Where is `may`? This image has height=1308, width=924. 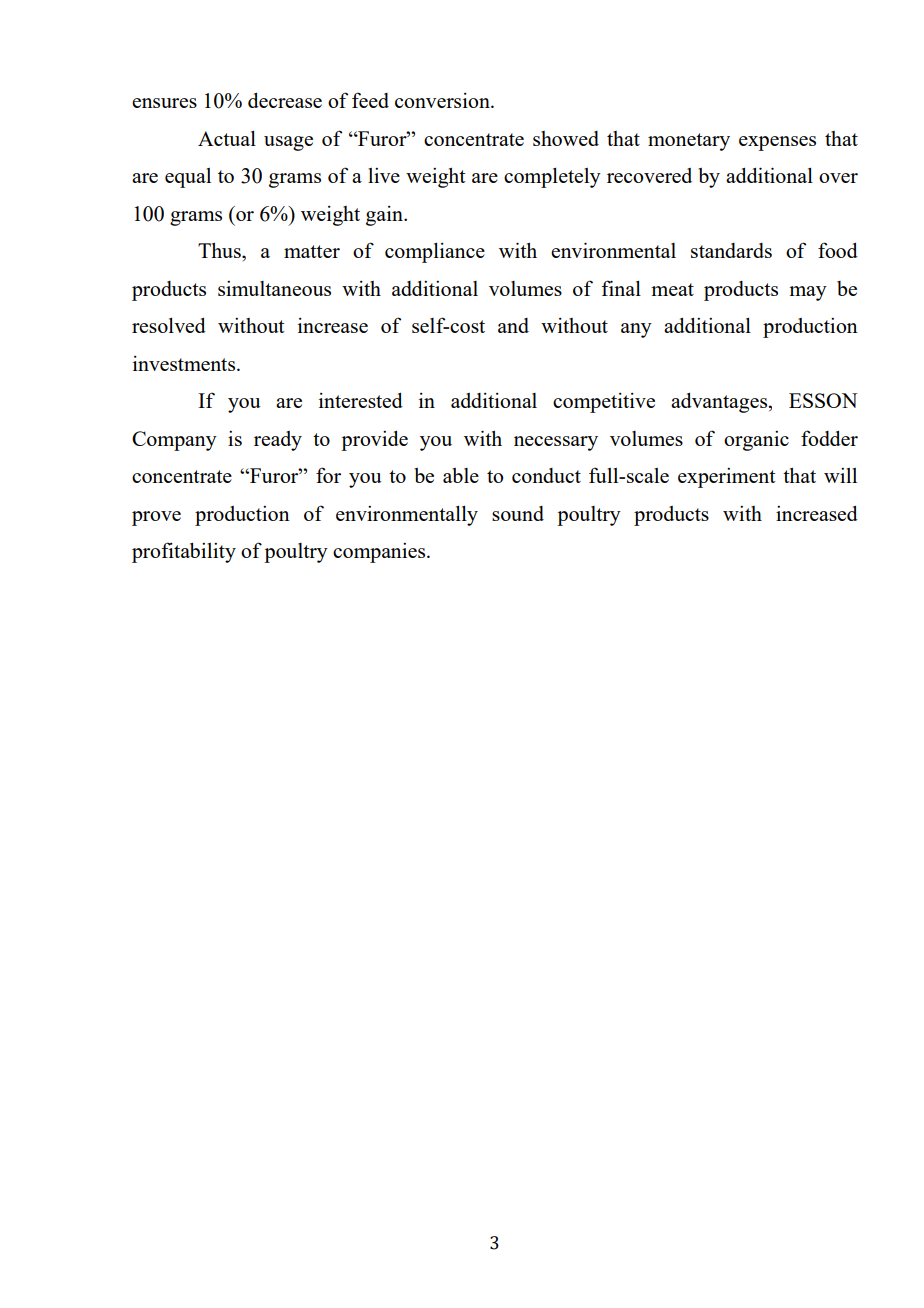 may is located at coordinates (808, 293).
